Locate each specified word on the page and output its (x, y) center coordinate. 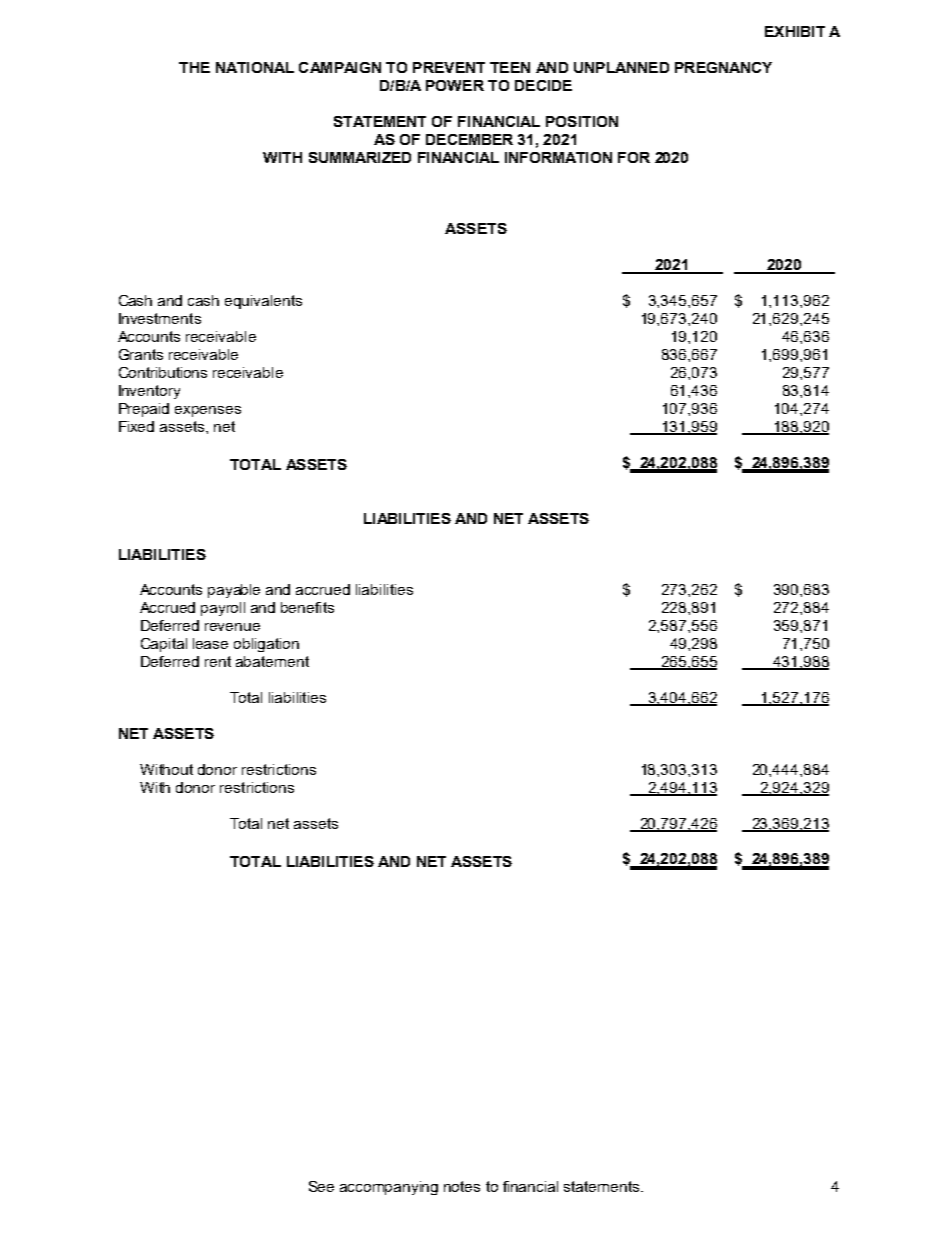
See (321, 1186)
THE (194, 67)
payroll (223, 609)
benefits (307, 607)
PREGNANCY (723, 67)
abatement (272, 661)
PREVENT (449, 67)
